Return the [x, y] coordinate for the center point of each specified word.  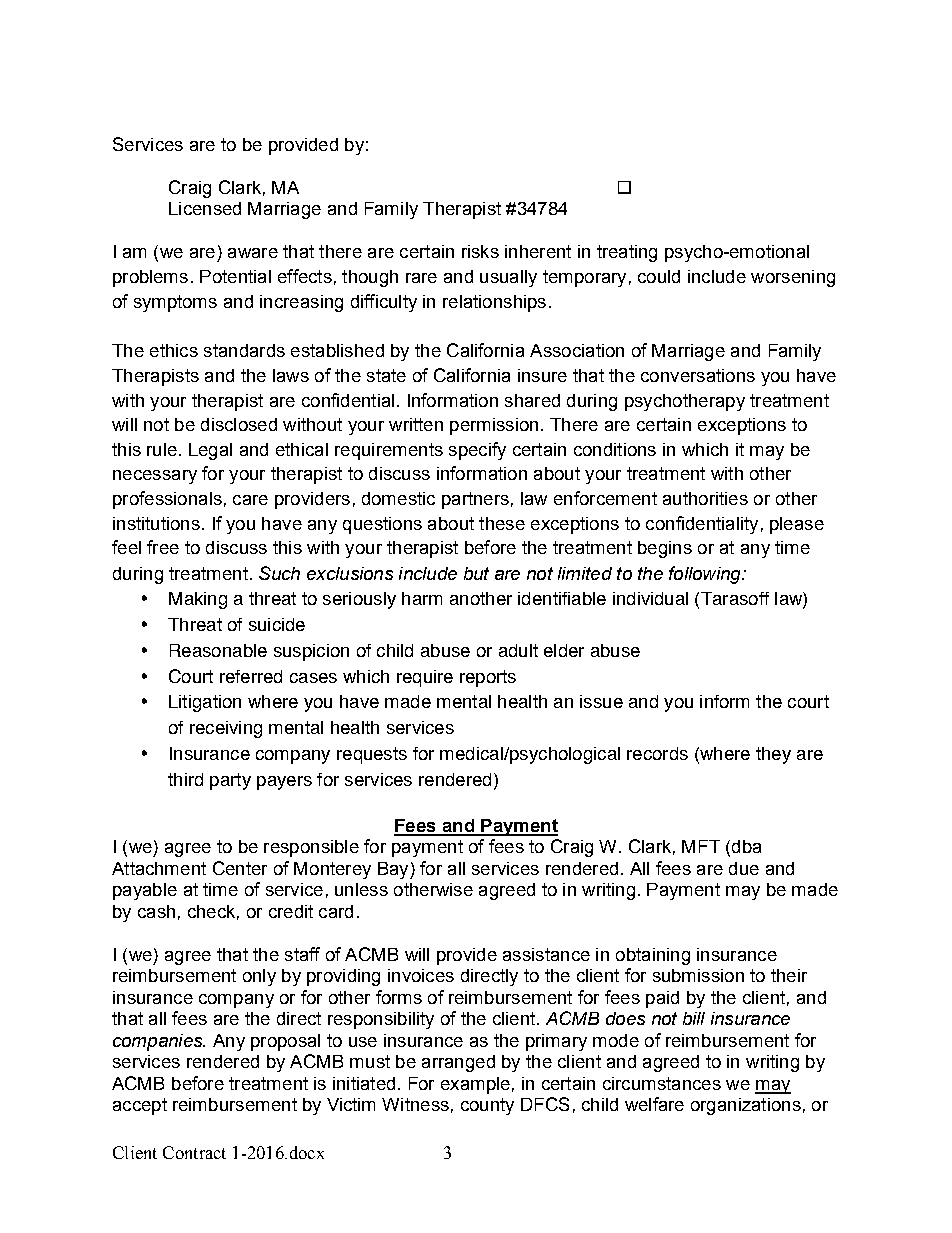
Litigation [205, 703]
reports [488, 678]
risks [480, 251]
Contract [194, 1152]
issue [601, 701]
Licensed [205, 208]
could [659, 276]
